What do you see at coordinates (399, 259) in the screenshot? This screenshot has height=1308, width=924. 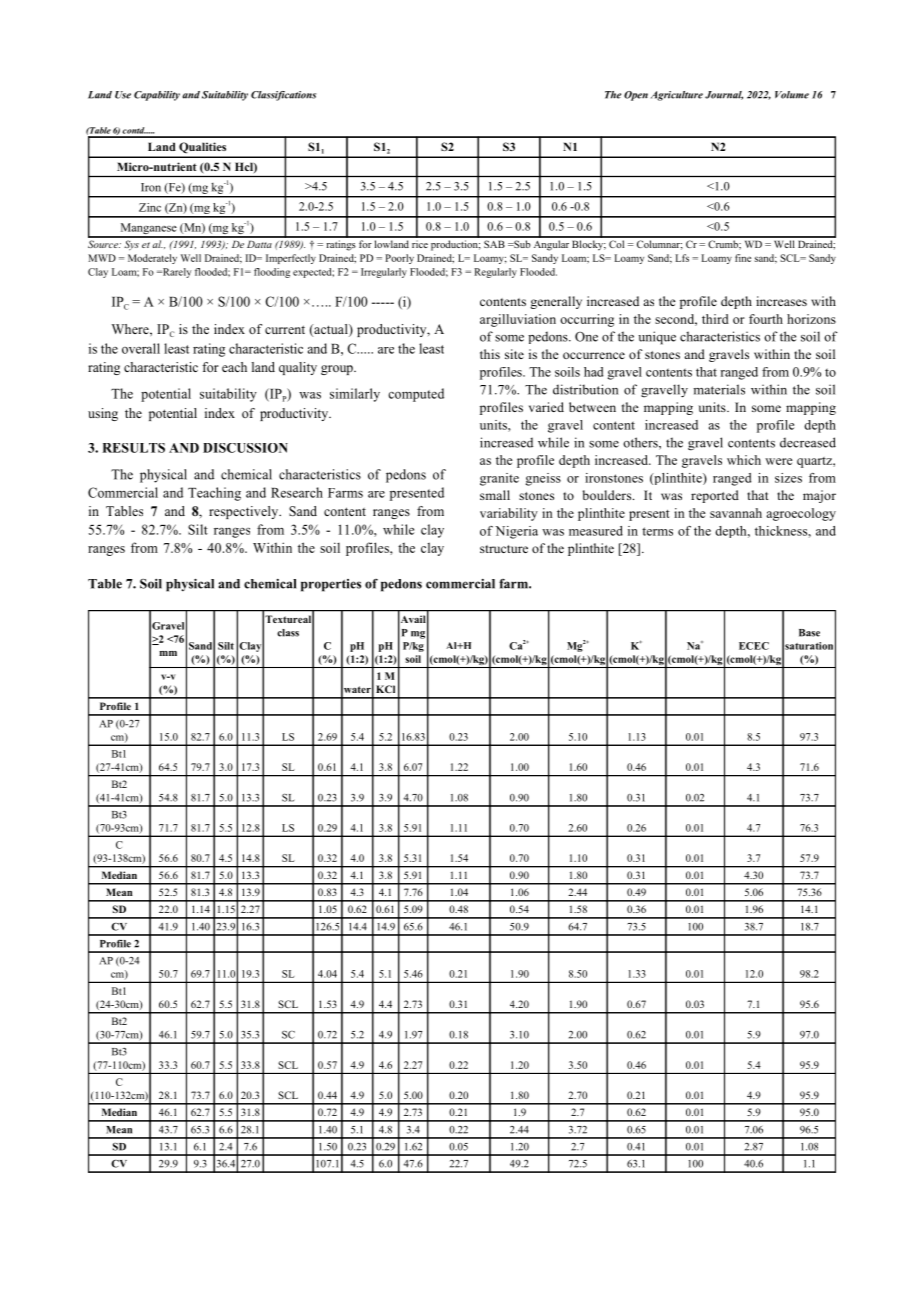 I see `Poorly` at bounding box center [399, 259].
